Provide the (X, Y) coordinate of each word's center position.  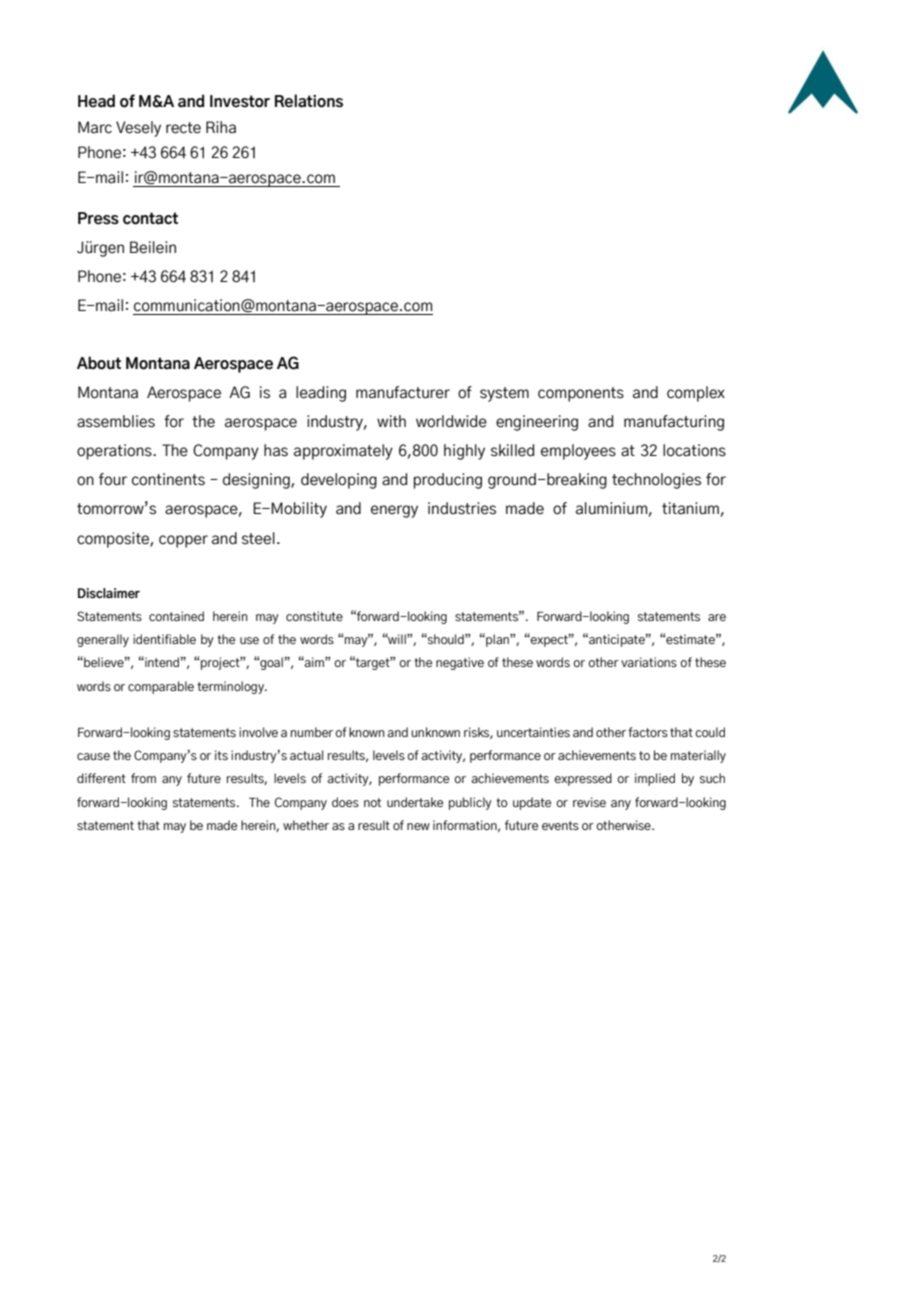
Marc (95, 127)
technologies (656, 481)
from (143, 778)
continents (168, 479)
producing (448, 481)
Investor (240, 101)
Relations (309, 101)
